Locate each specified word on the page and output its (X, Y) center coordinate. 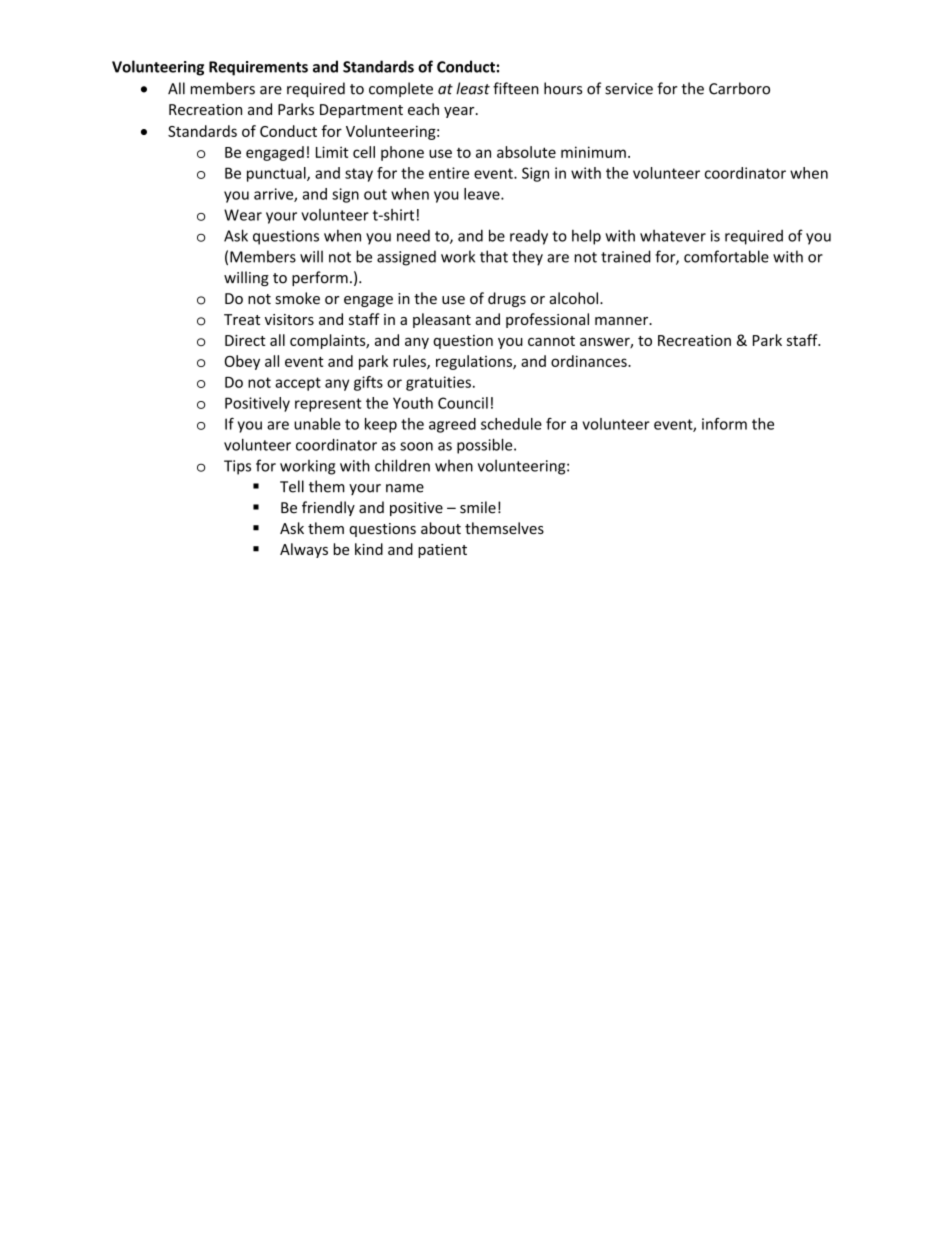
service (629, 89)
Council (463, 403)
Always (304, 550)
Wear (243, 215)
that (494, 256)
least (473, 88)
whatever (673, 236)
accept (298, 384)
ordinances (590, 361)
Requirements (258, 68)
